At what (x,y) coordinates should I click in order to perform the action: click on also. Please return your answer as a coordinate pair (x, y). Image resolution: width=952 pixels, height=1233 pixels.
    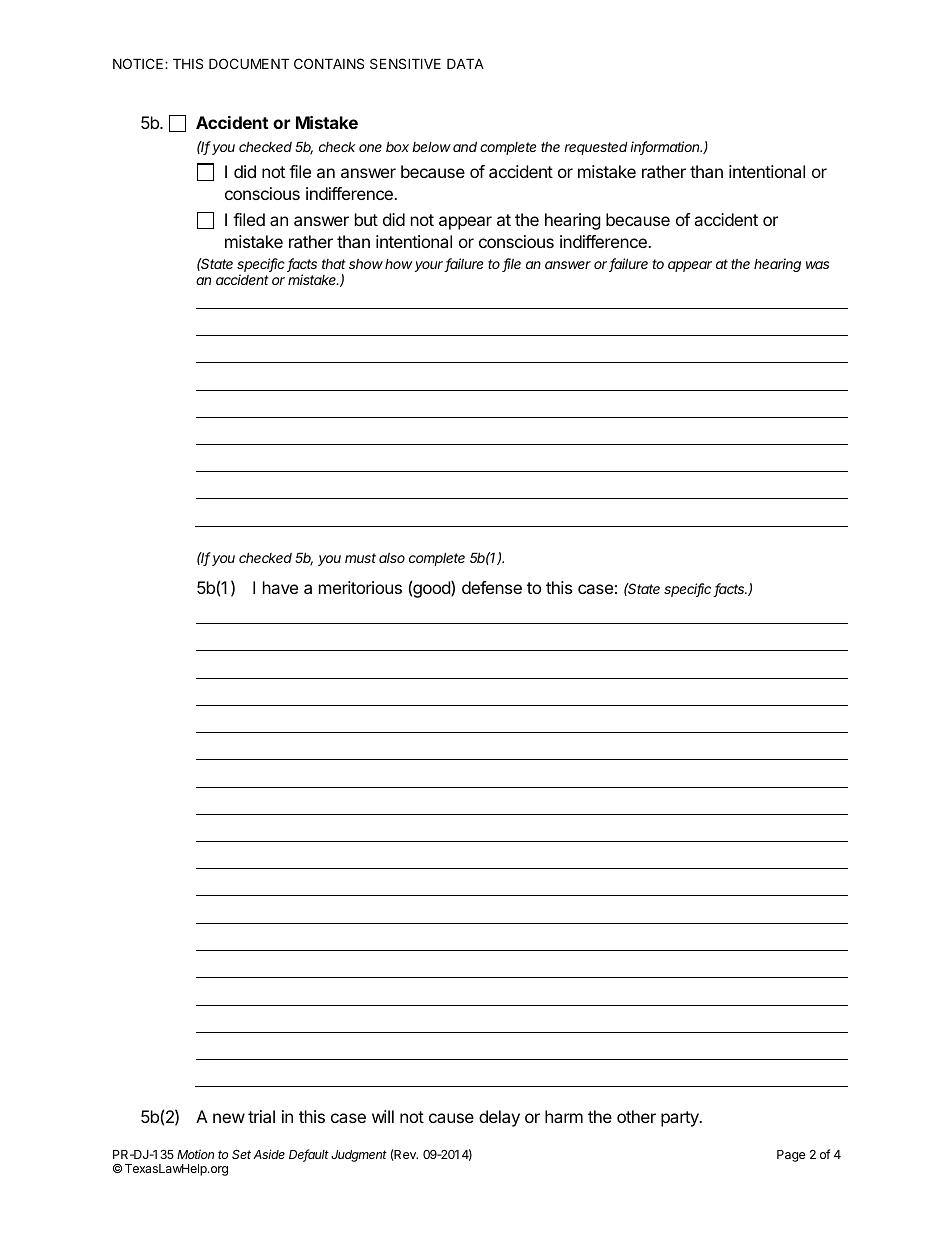
    Looking at the image, I should click on (392, 558).
